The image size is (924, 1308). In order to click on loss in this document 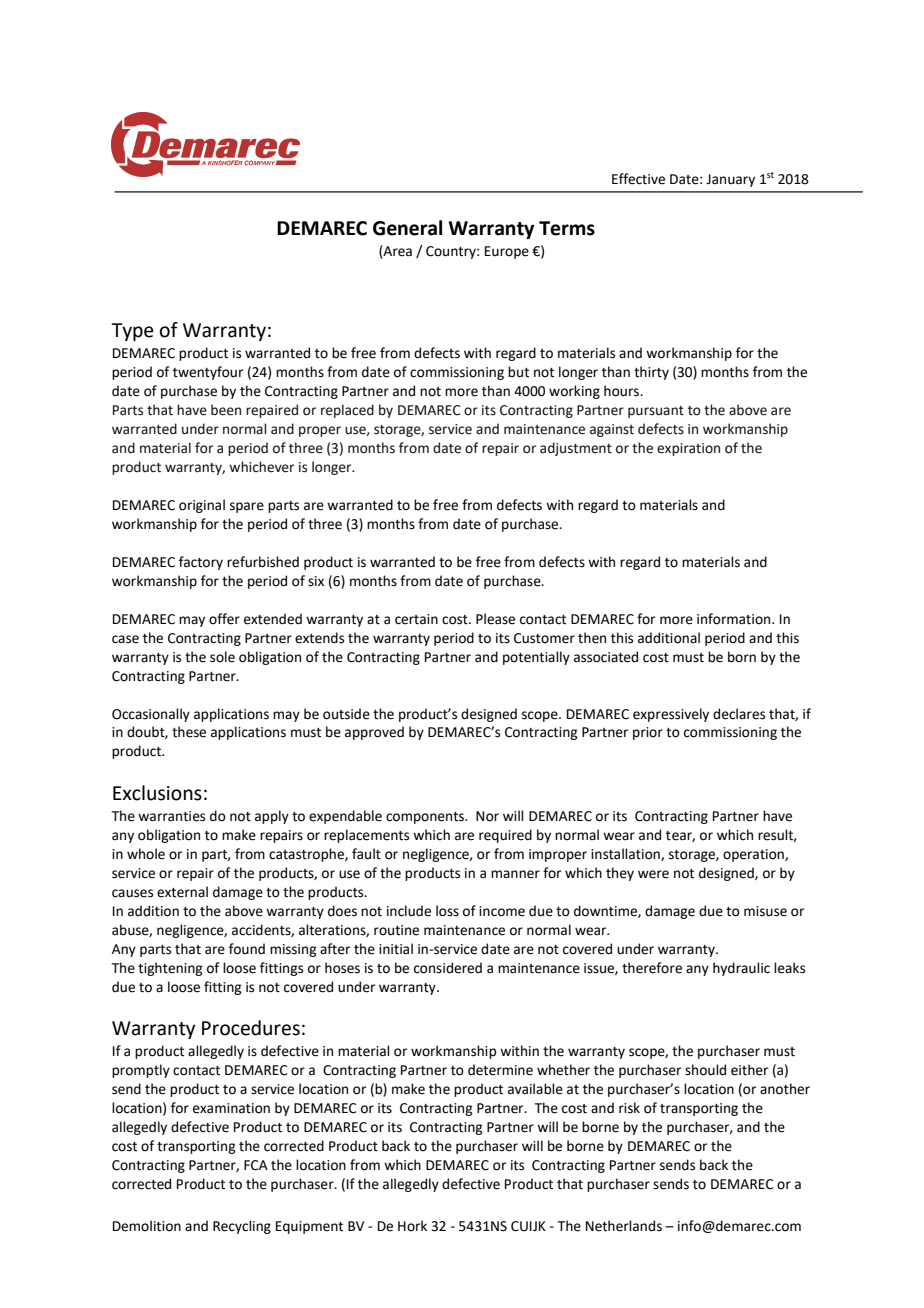, I will do `click(447, 911)`.
